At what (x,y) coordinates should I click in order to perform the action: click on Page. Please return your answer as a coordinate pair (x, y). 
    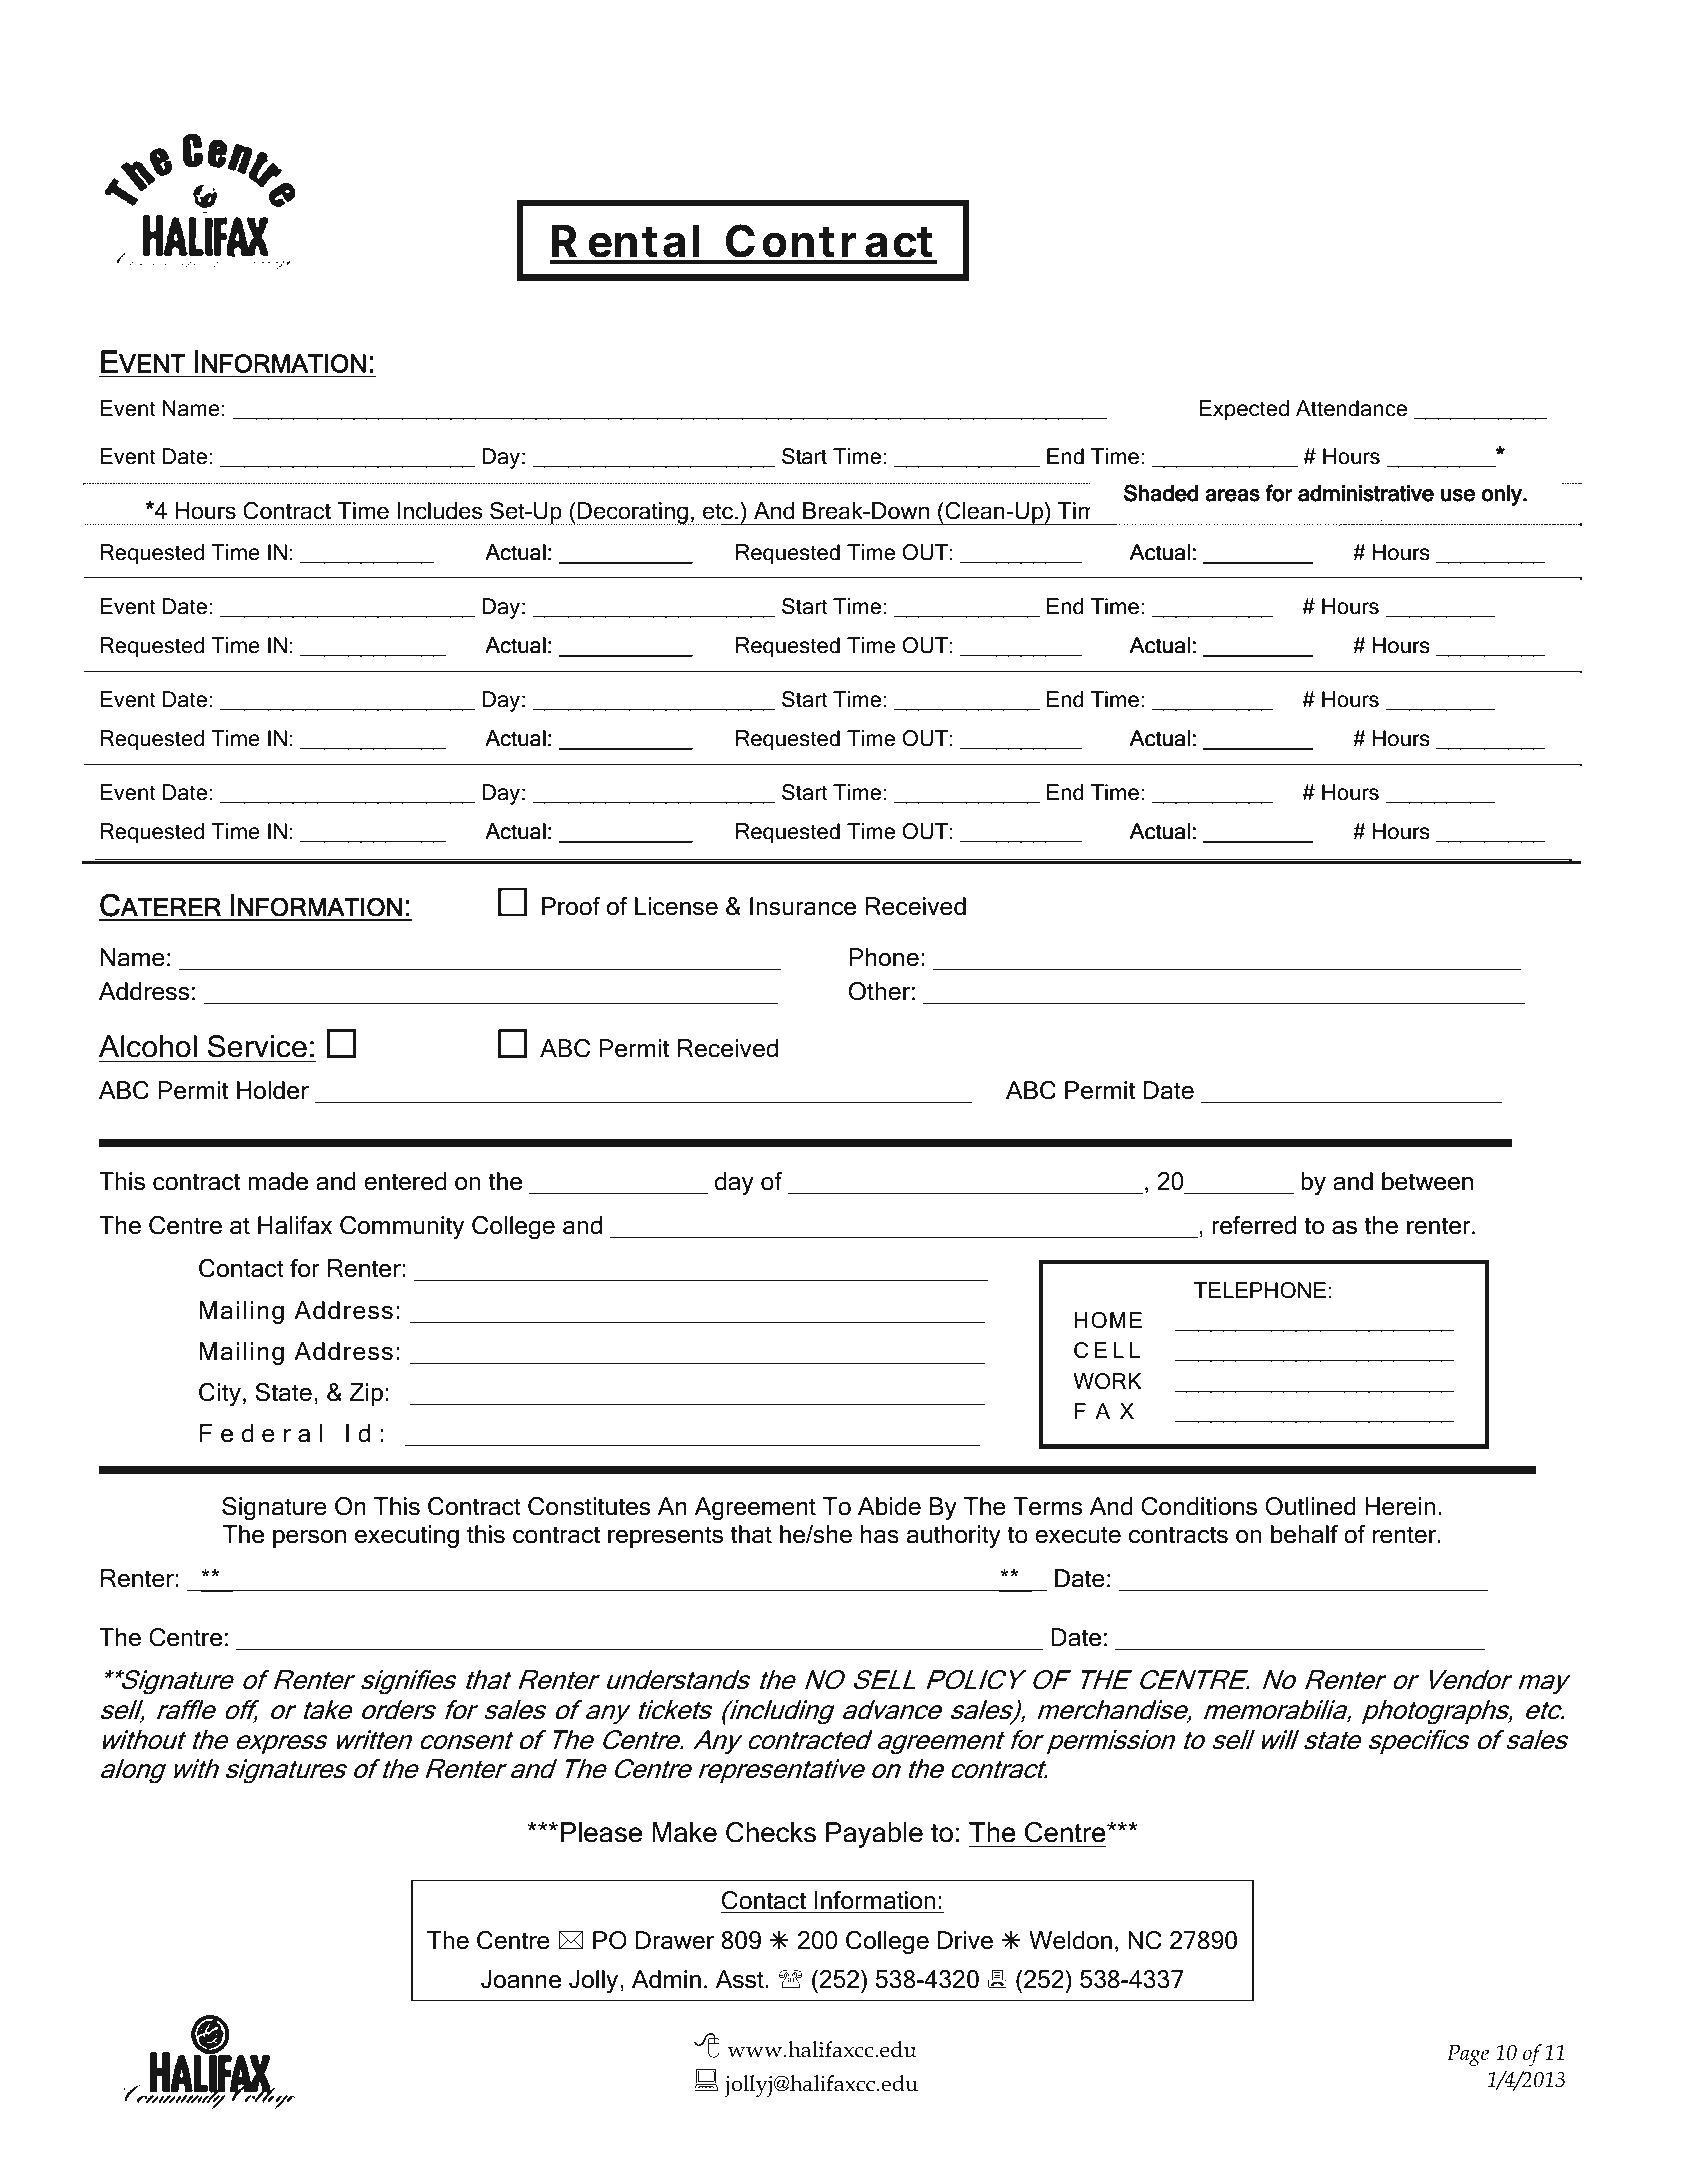
    Looking at the image, I should click on (1468, 2055).
